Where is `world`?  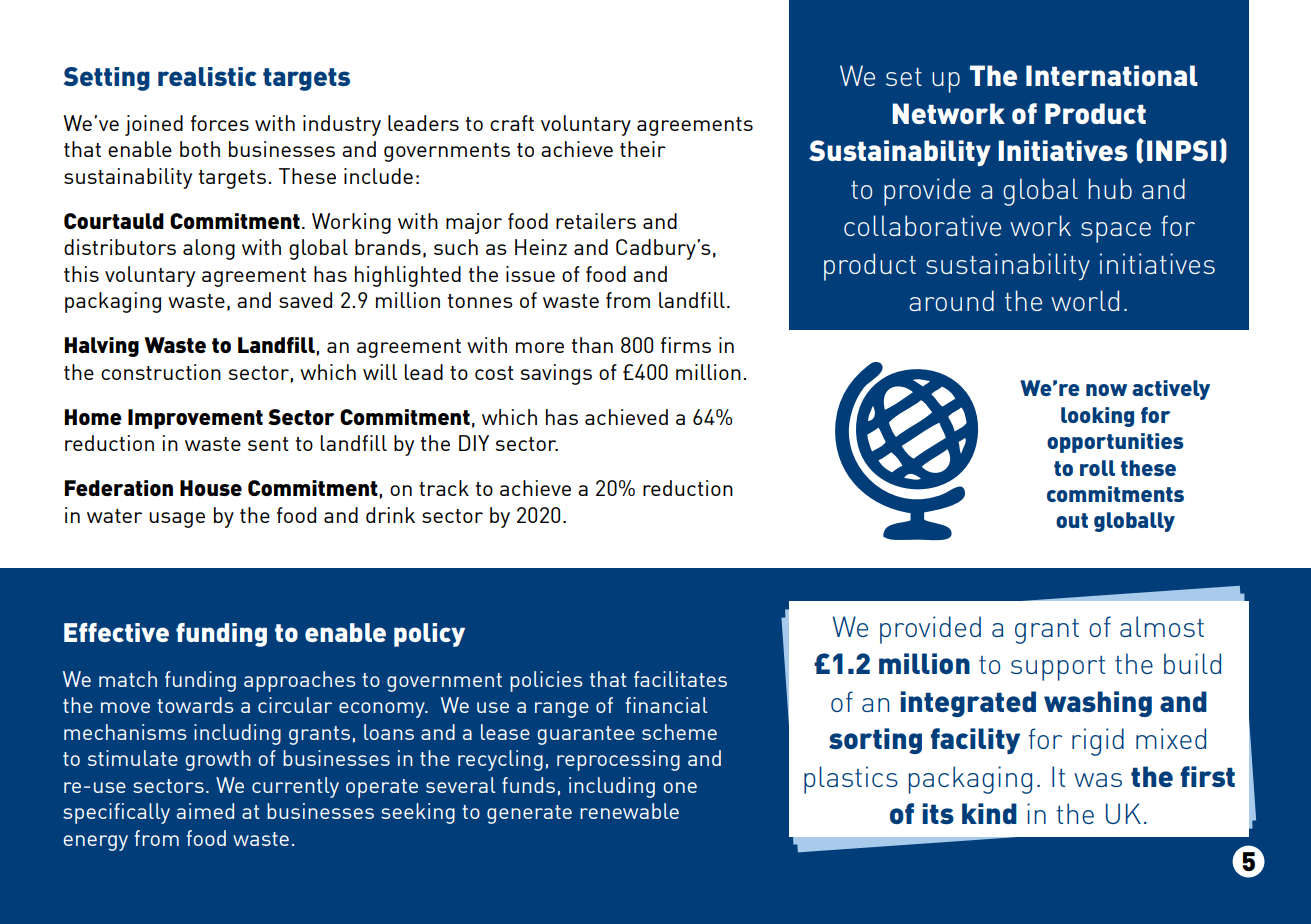
world is located at coordinates (1085, 300).
